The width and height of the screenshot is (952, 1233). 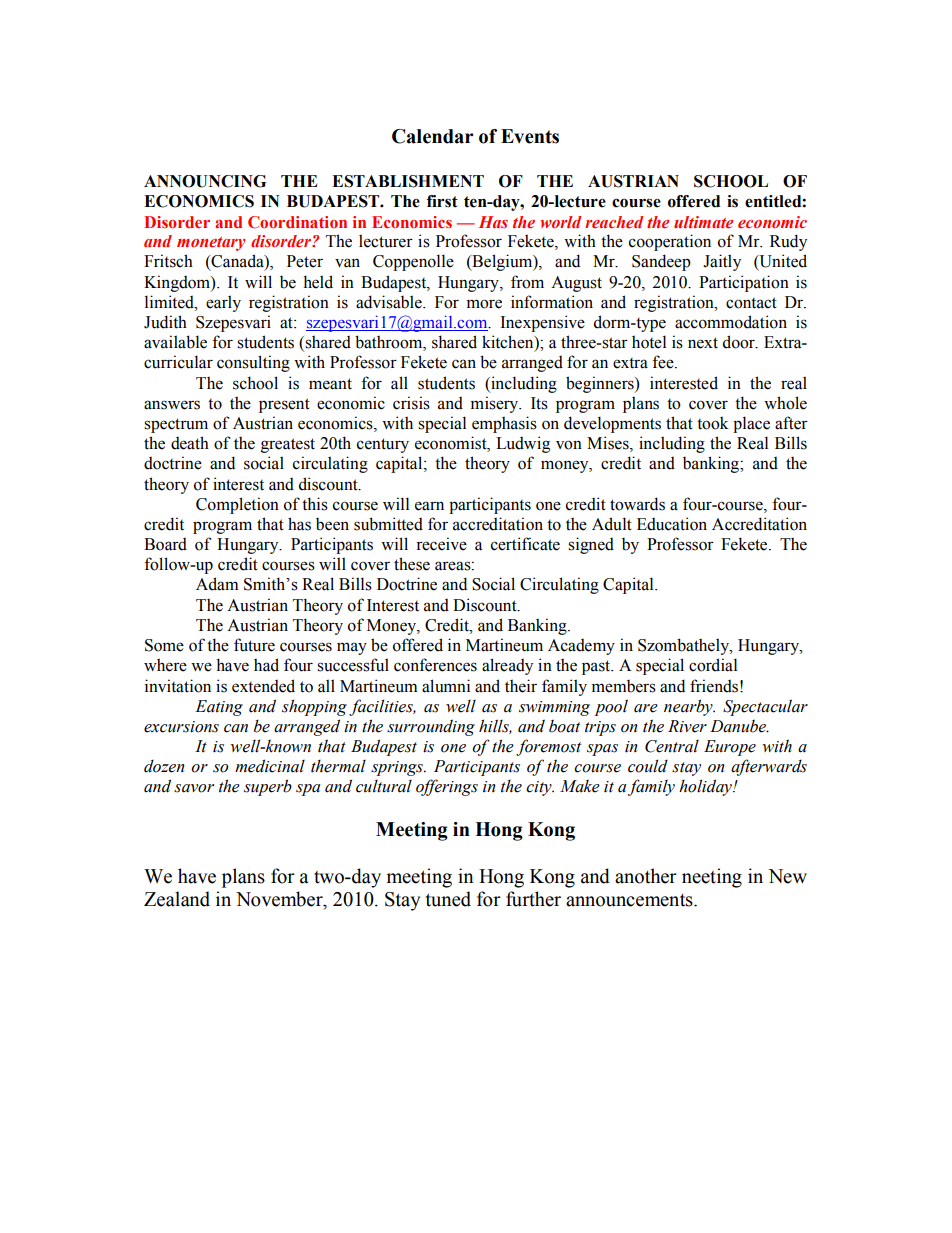 What do you see at coordinates (530, 136) in the screenshot?
I see `Events` at bounding box center [530, 136].
